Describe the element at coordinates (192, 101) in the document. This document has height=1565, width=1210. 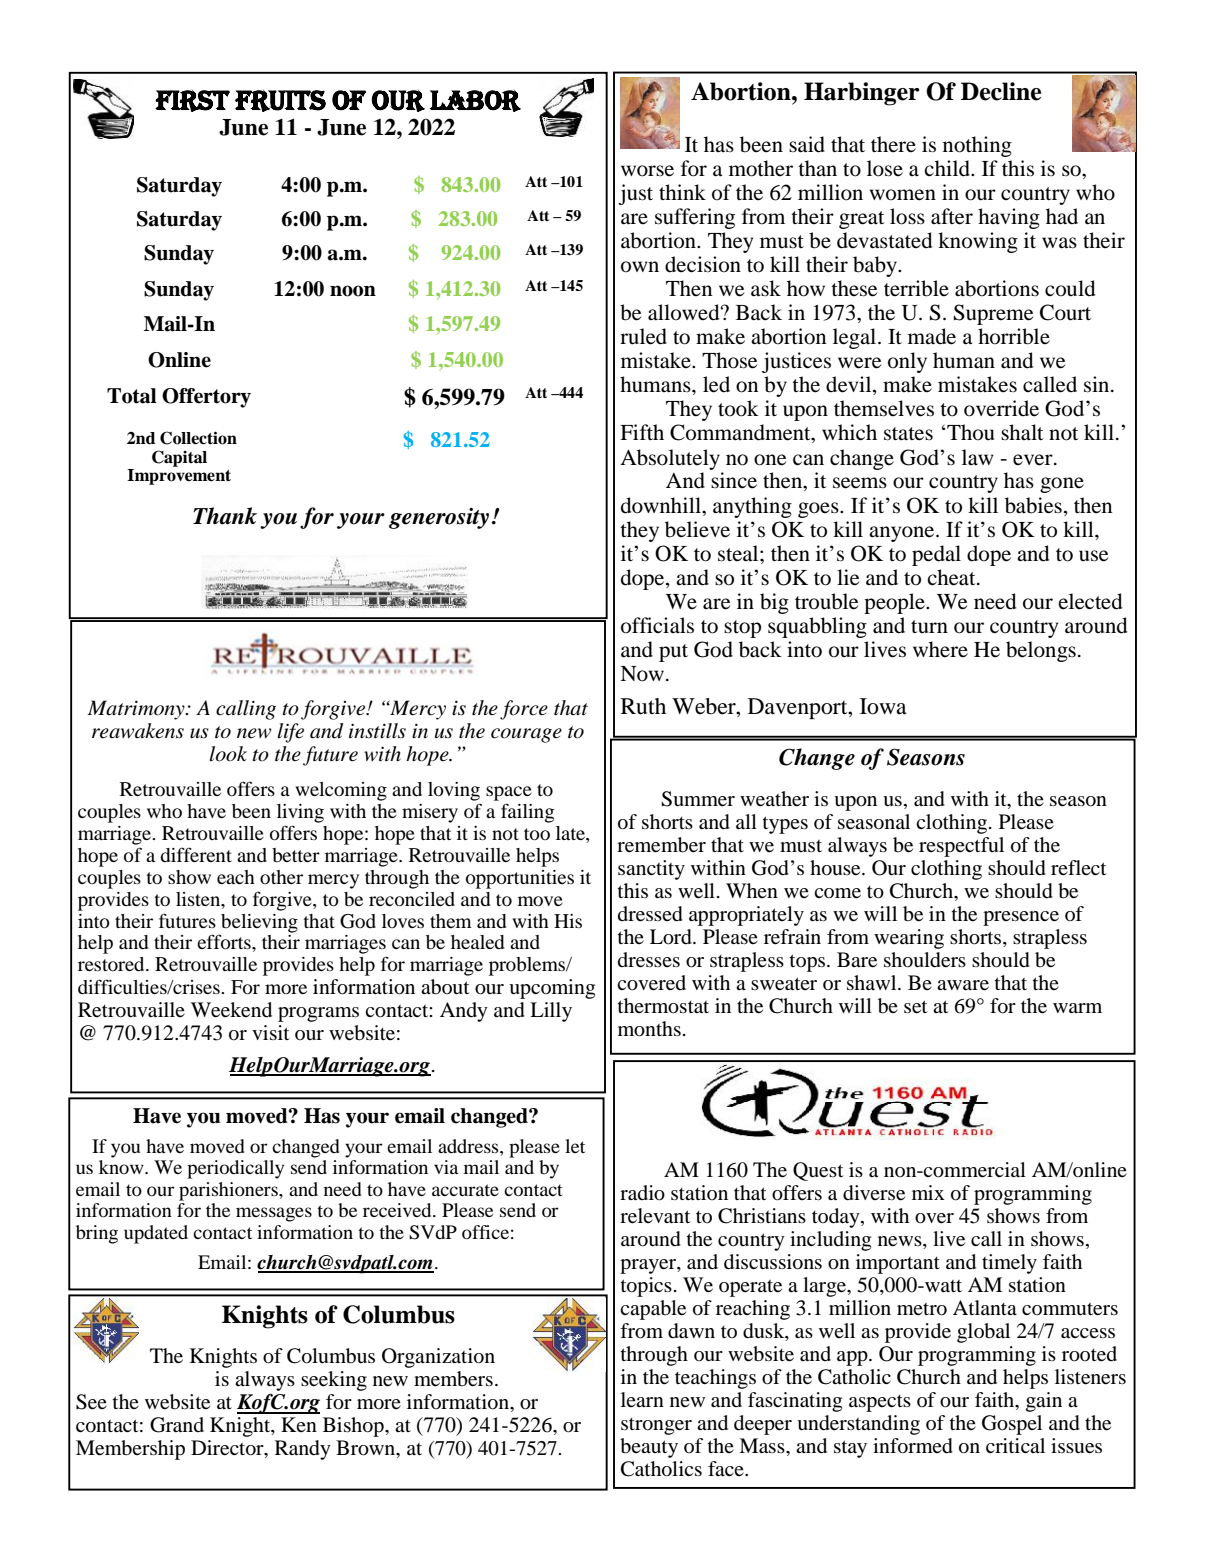
I see `First` at that location.
